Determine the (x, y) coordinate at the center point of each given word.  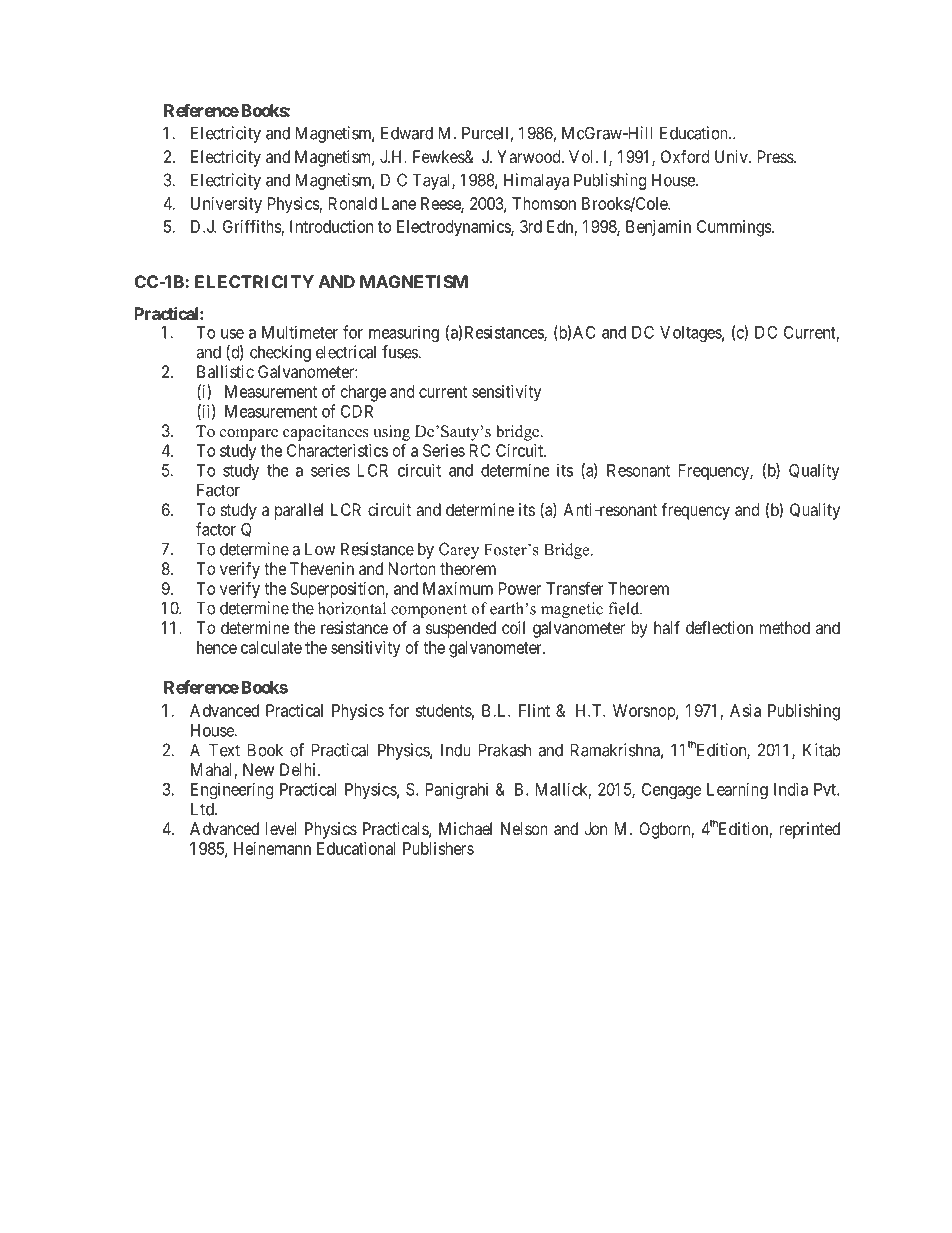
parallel (299, 511)
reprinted (809, 830)
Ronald (353, 203)
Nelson (524, 828)
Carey (459, 550)
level (281, 828)
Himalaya (536, 181)
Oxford (685, 156)
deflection (719, 627)
